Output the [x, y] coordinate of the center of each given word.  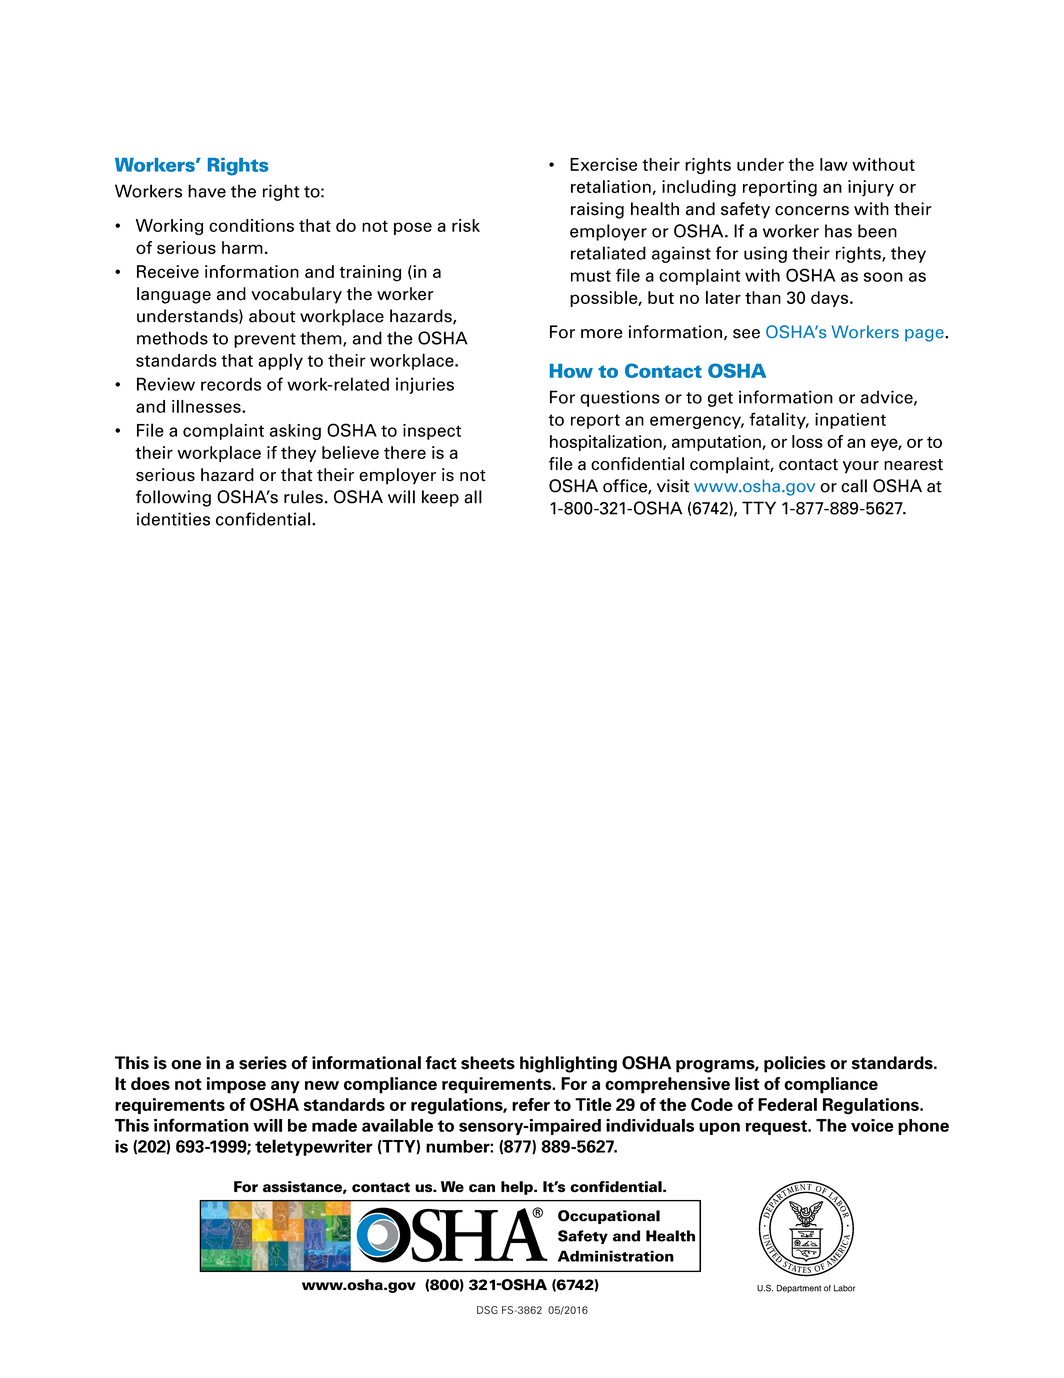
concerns [812, 211]
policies [795, 1064]
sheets [488, 1063]
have [207, 191]
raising [597, 210]
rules [303, 497]
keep [440, 498]
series [263, 1063]
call [854, 486]
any [285, 1087]
